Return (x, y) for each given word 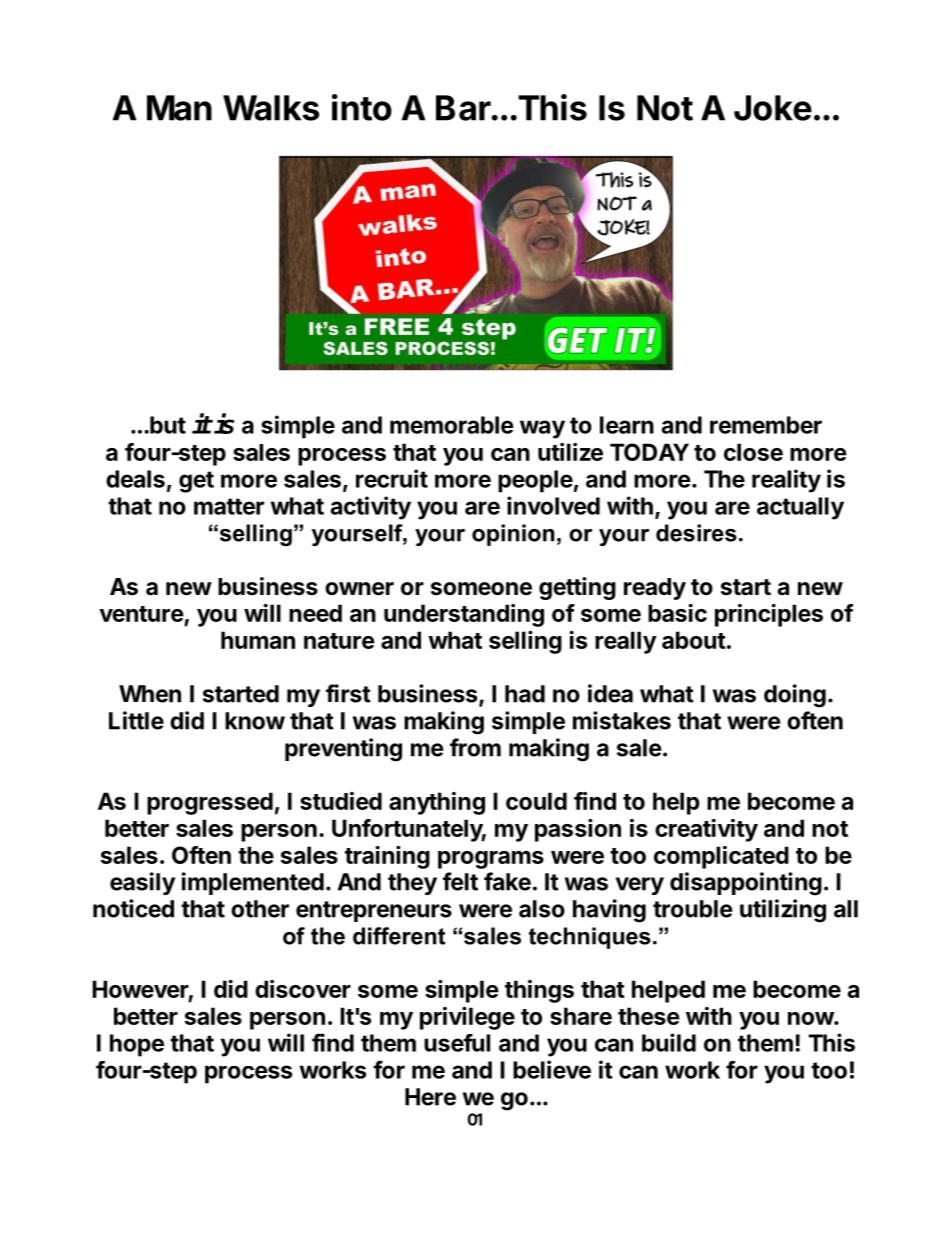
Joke (773, 108)
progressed (210, 803)
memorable (452, 425)
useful (457, 1043)
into (362, 107)
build (669, 1042)
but (167, 425)
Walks (271, 108)
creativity (706, 830)
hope (137, 1045)
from (475, 747)
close (753, 452)
